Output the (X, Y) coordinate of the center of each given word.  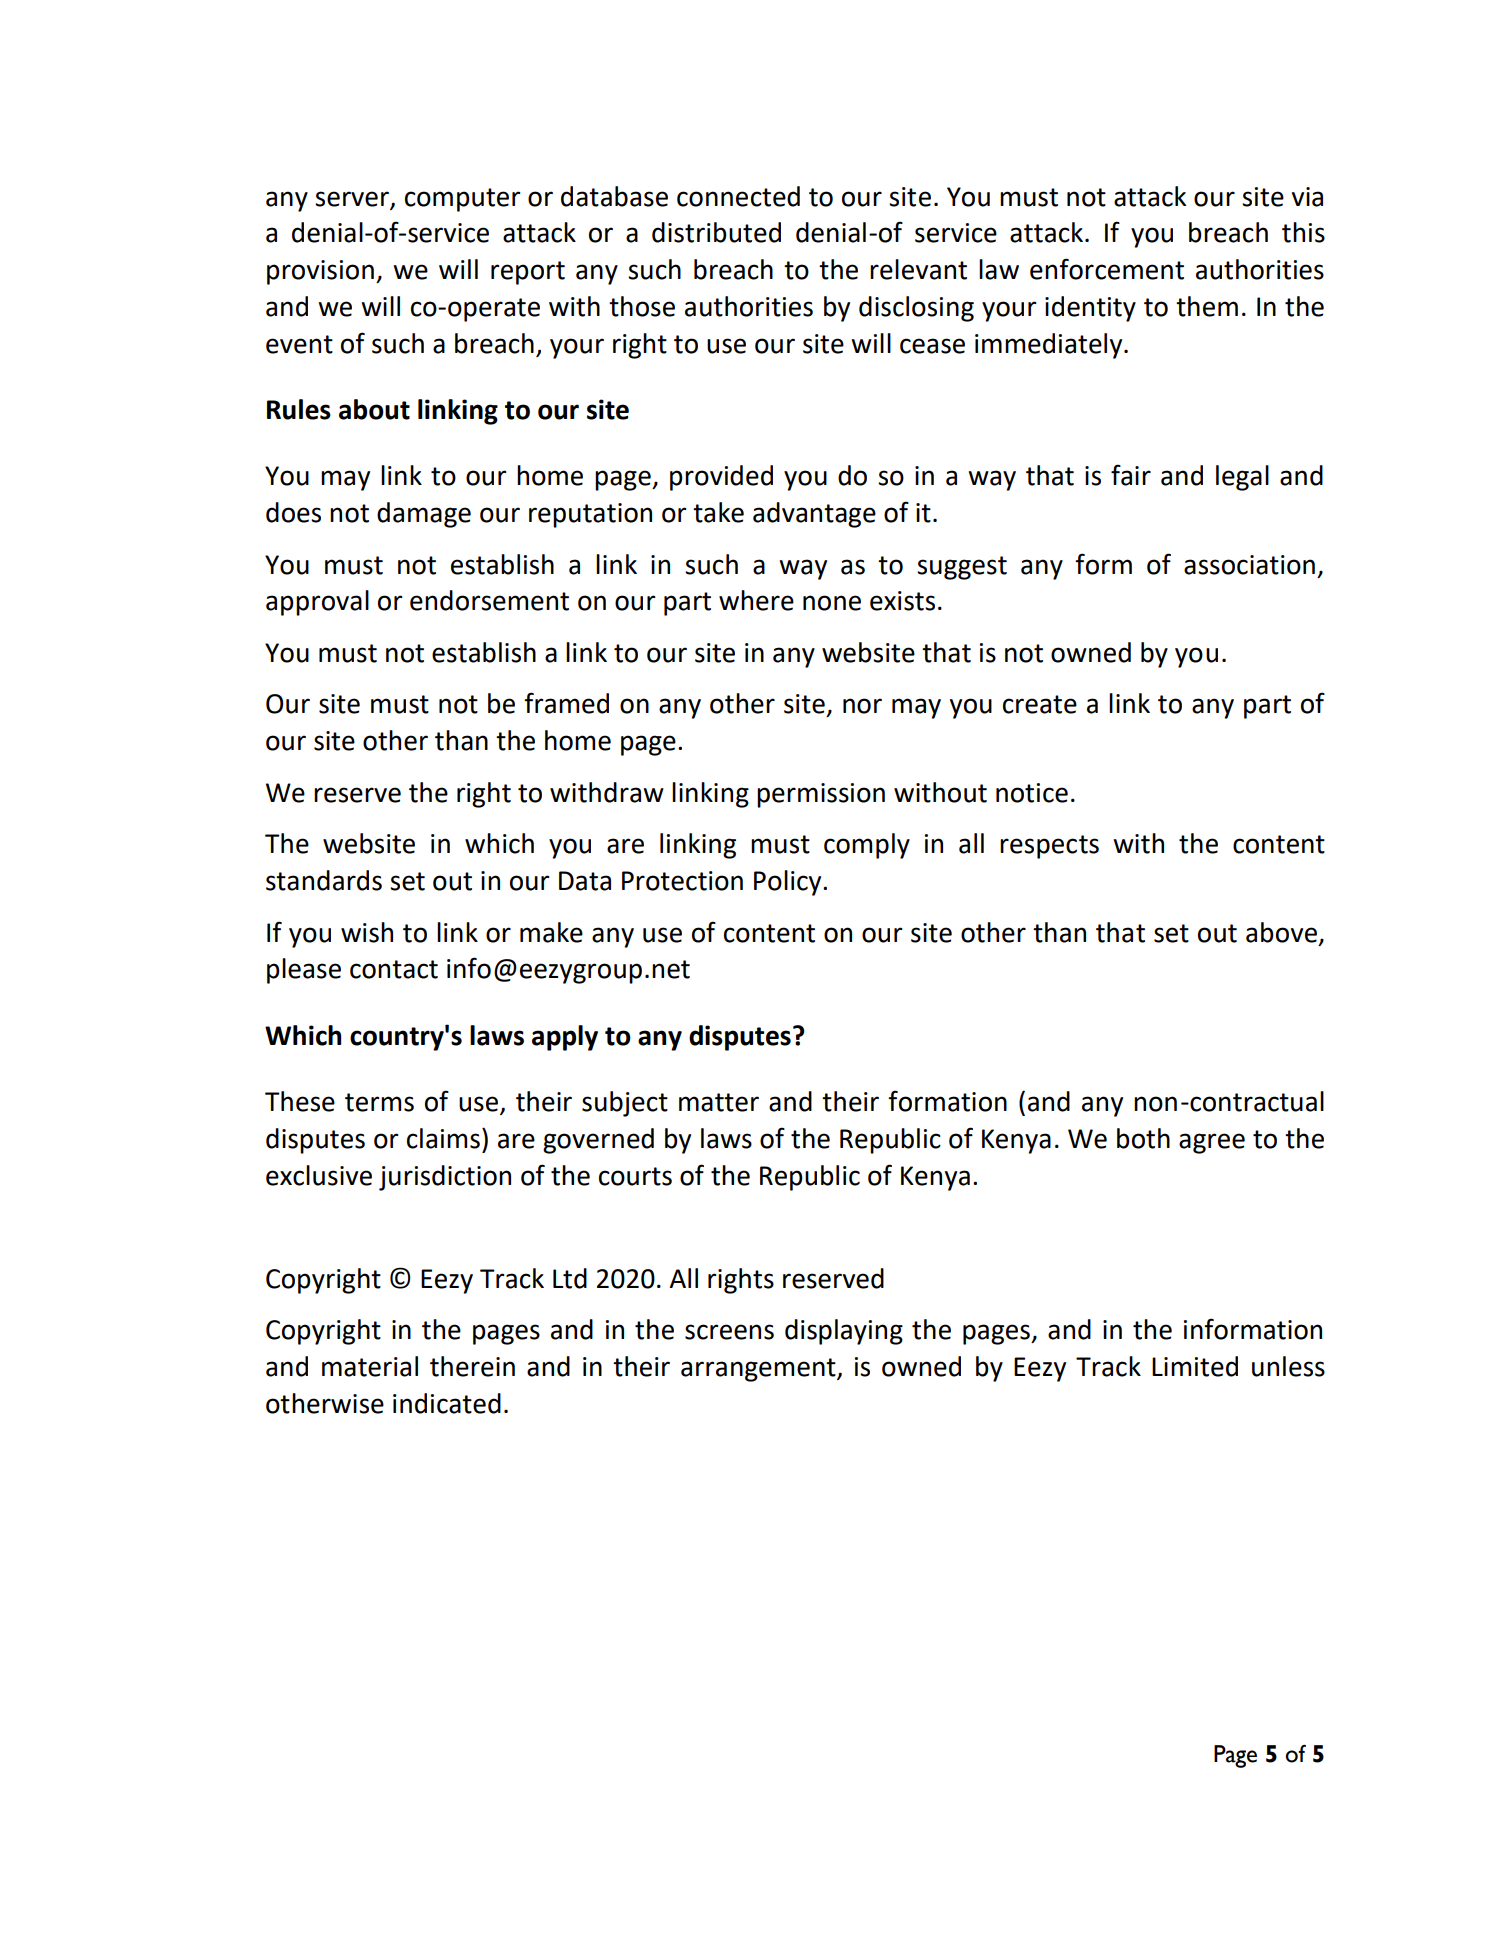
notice (1032, 793)
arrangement (759, 1370)
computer (463, 200)
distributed (716, 232)
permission (821, 795)
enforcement (1107, 269)
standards (324, 880)
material (370, 1366)
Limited (1195, 1366)
